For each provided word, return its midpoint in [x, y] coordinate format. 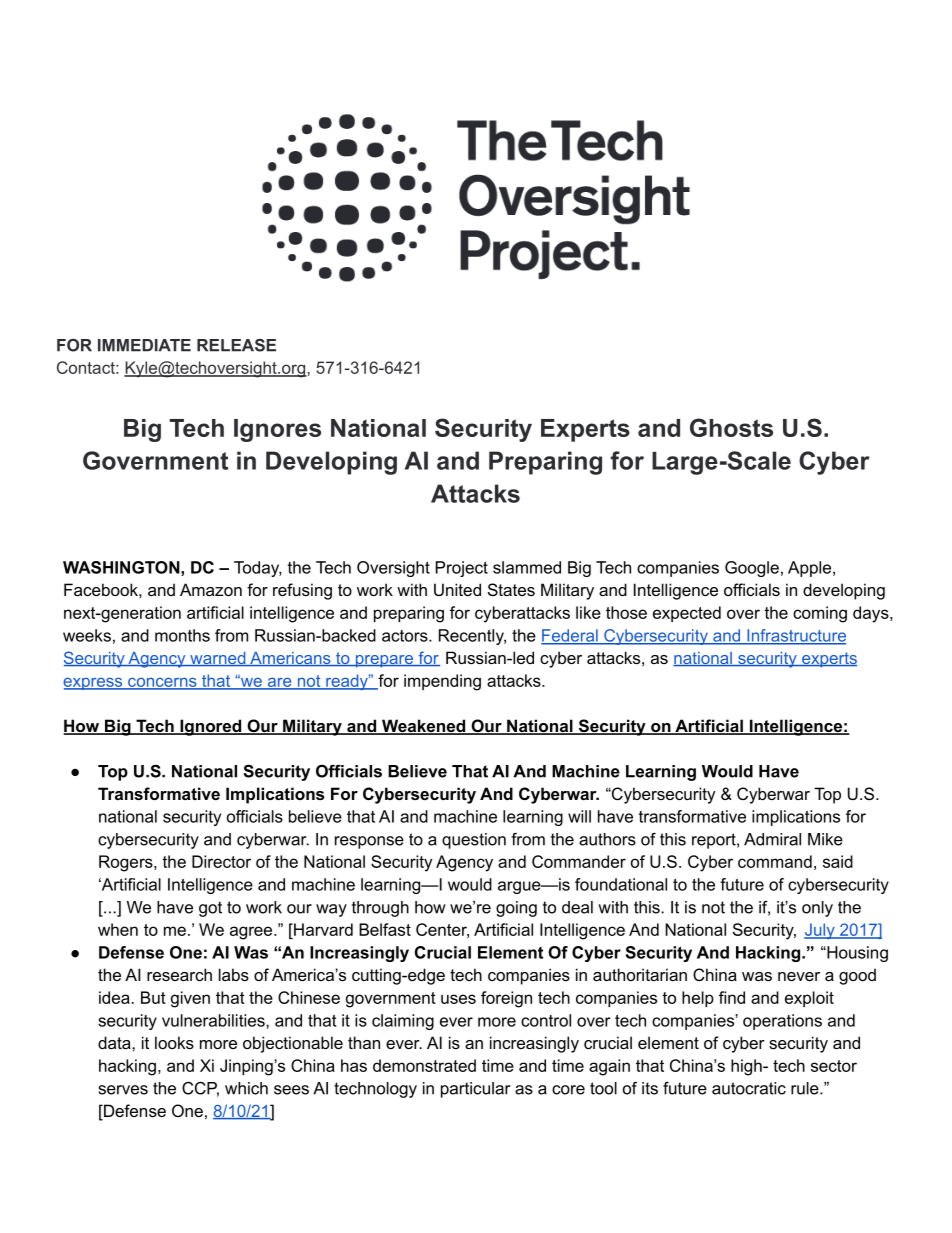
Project [462, 569]
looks [174, 1042]
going [516, 909]
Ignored [211, 727]
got [210, 909]
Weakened [423, 727]
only [817, 909]
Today [258, 569]
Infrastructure [795, 636]
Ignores [277, 430]
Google [752, 569]
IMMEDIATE [144, 345]
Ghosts [731, 427]
